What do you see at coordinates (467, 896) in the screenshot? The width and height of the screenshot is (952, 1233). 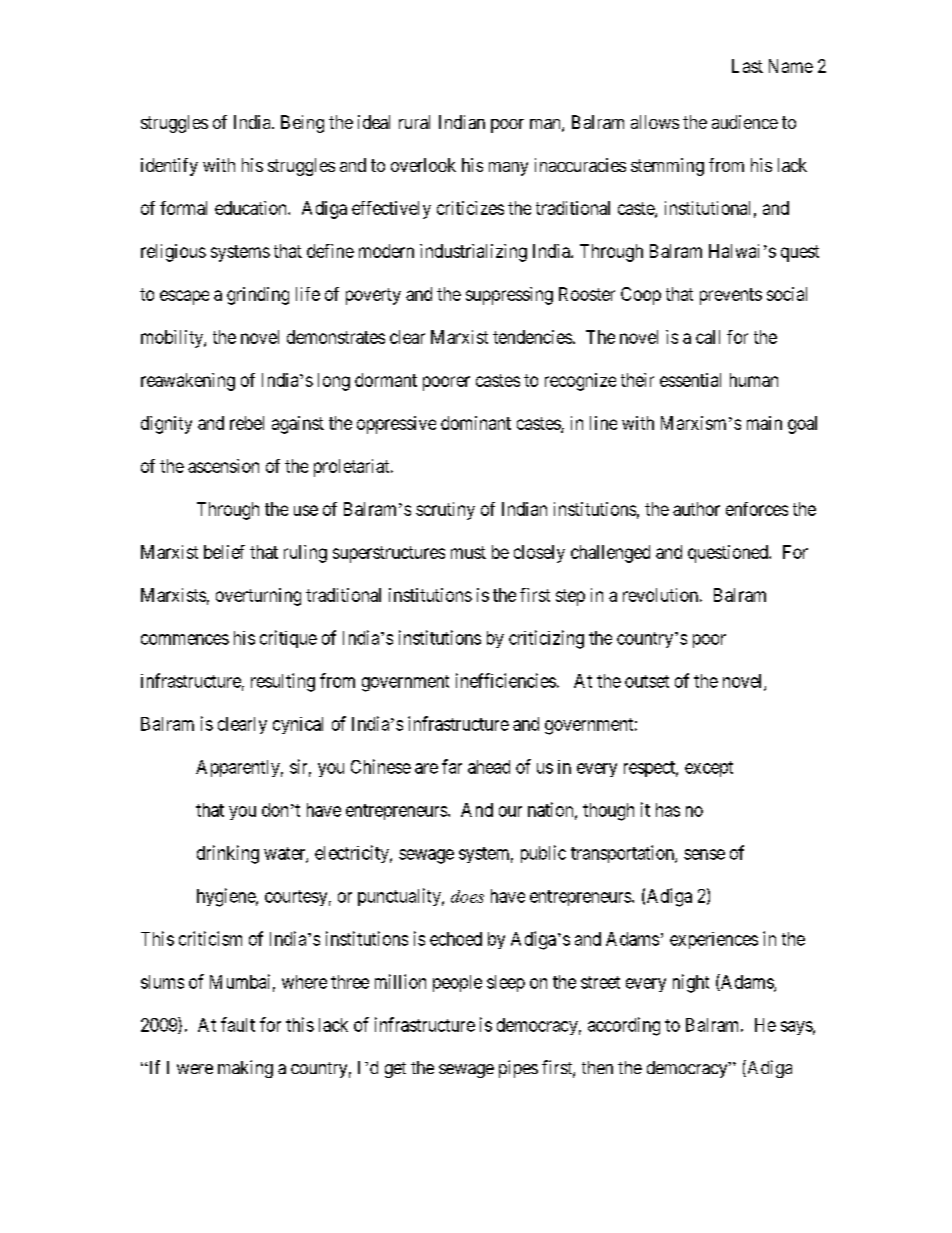 I see `does` at bounding box center [467, 896].
